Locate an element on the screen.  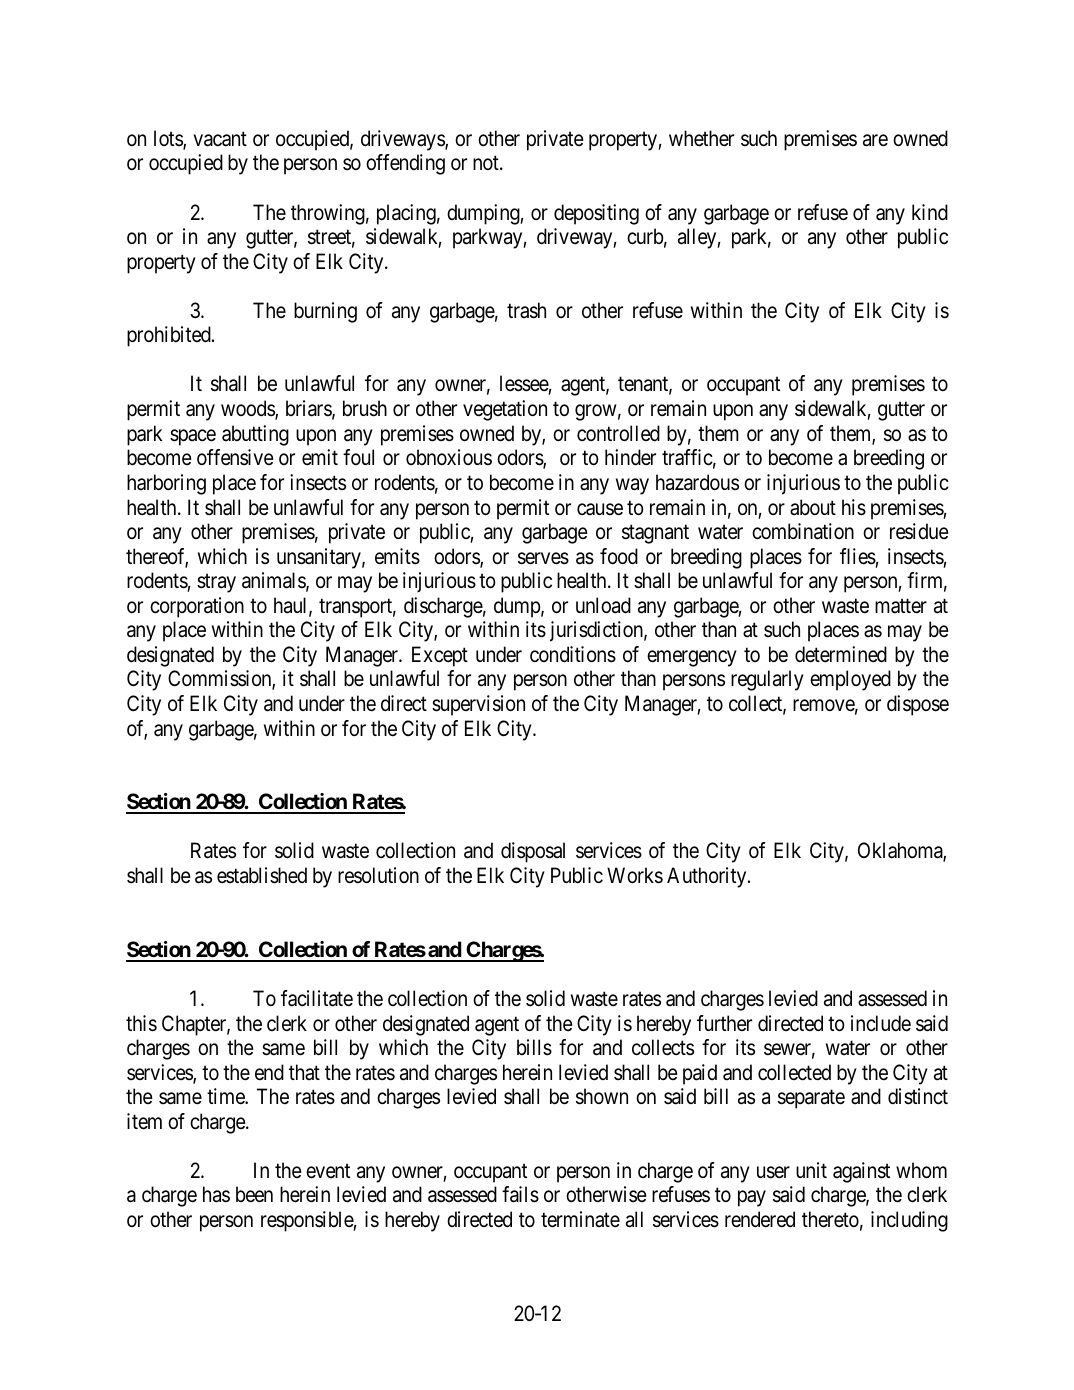
are is located at coordinates (875, 140).
